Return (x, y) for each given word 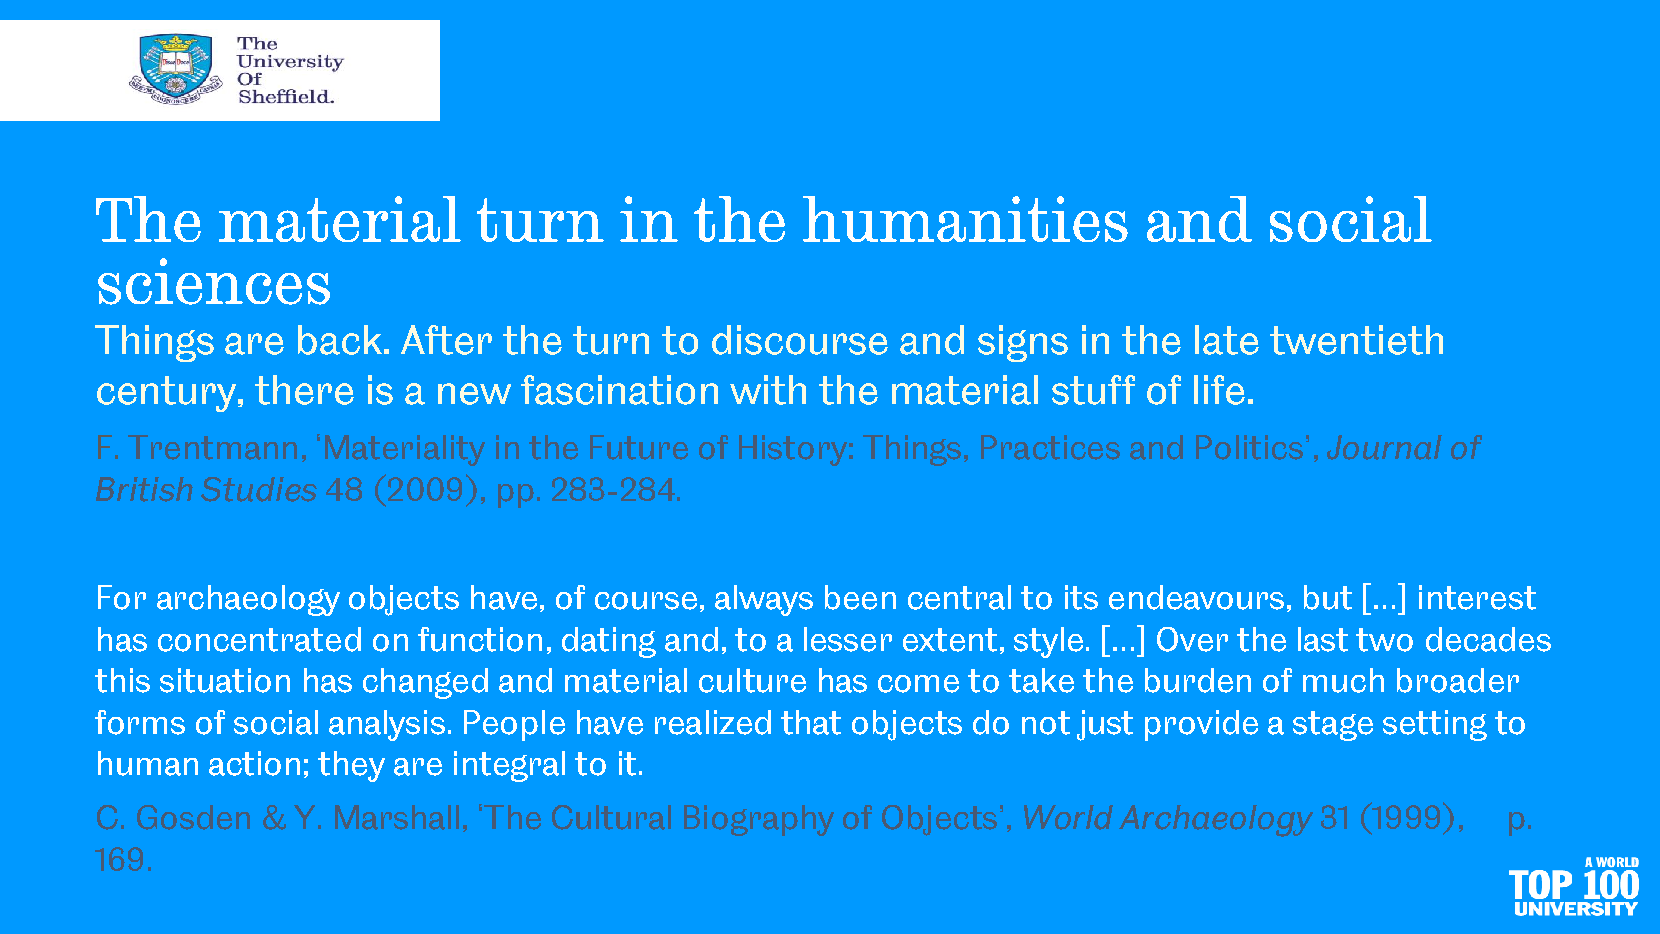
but (1328, 597)
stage (1333, 726)
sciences (214, 281)
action (254, 763)
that (811, 722)
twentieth (1356, 340)
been (860, 597)
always (764, 600)
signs (1023, 343)
